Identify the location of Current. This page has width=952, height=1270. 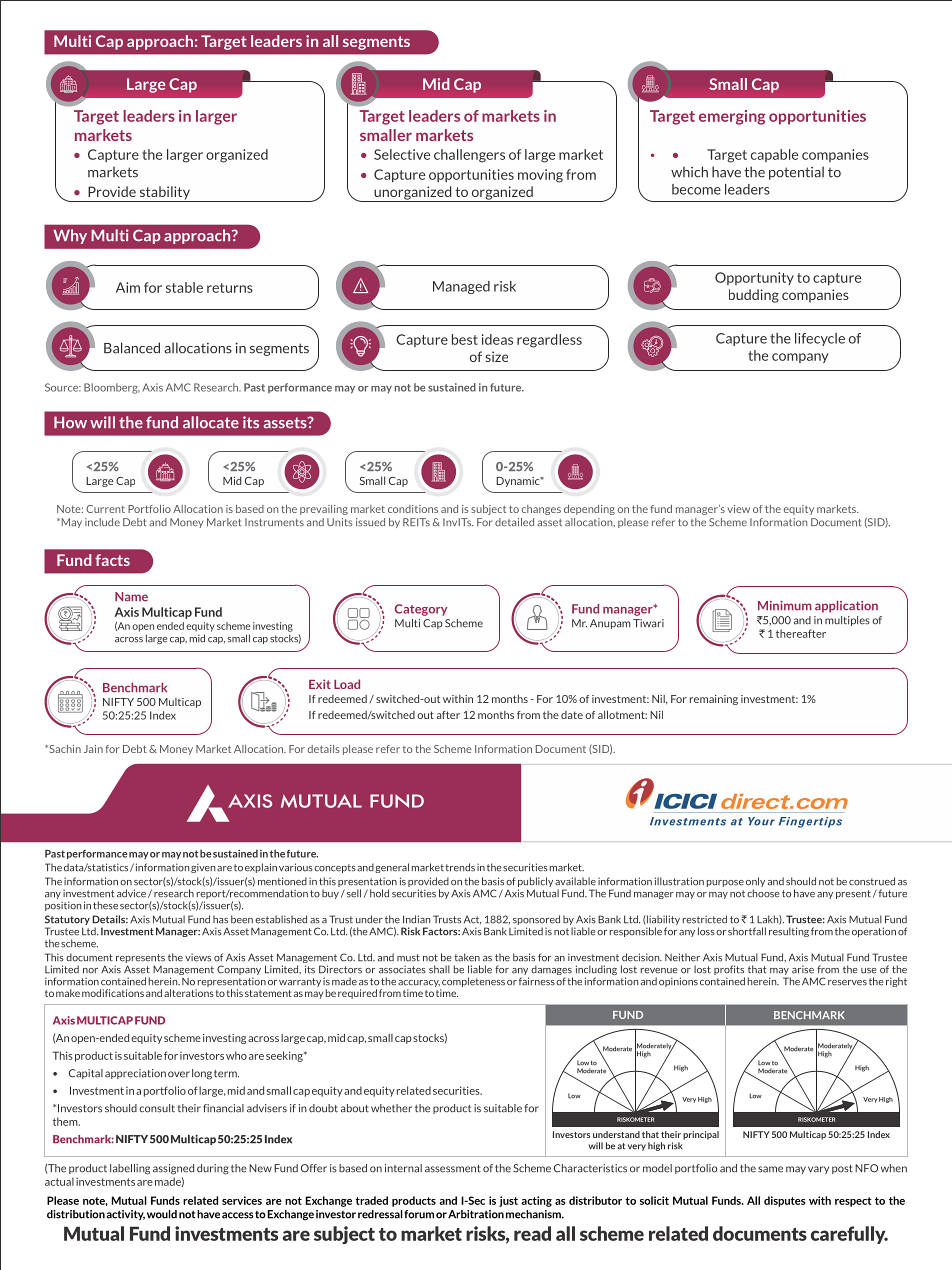
(105, 509).
